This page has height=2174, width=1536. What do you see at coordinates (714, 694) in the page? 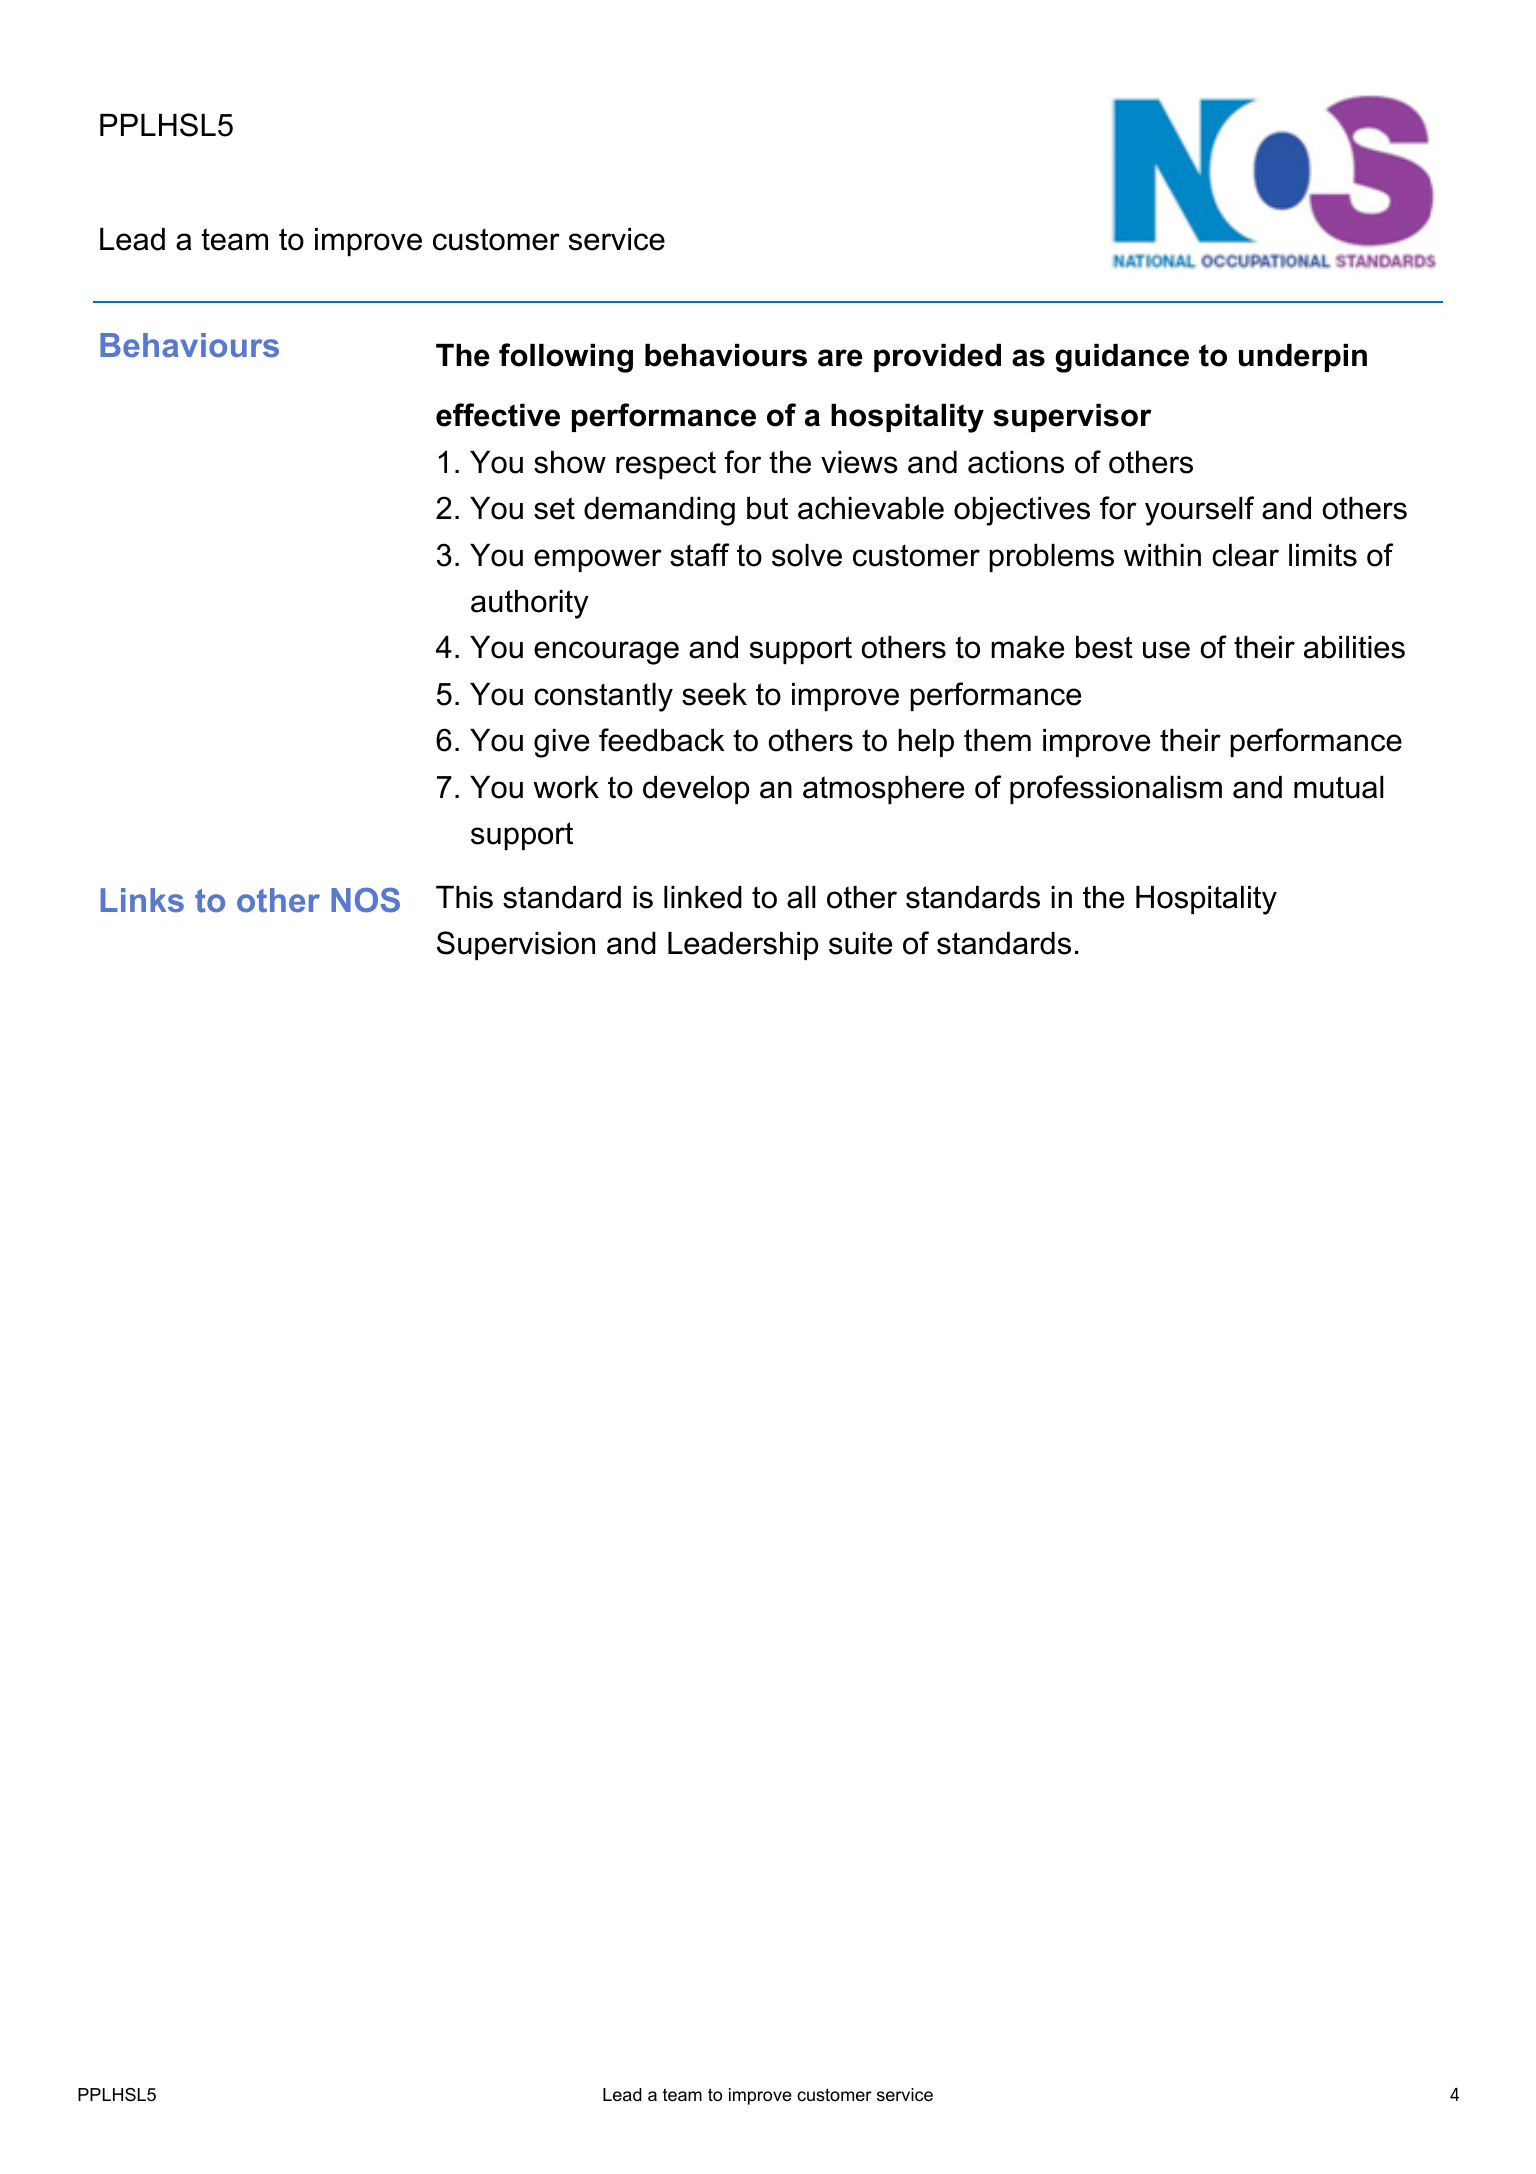
I see `seek` at bounding box center [714, 694].
